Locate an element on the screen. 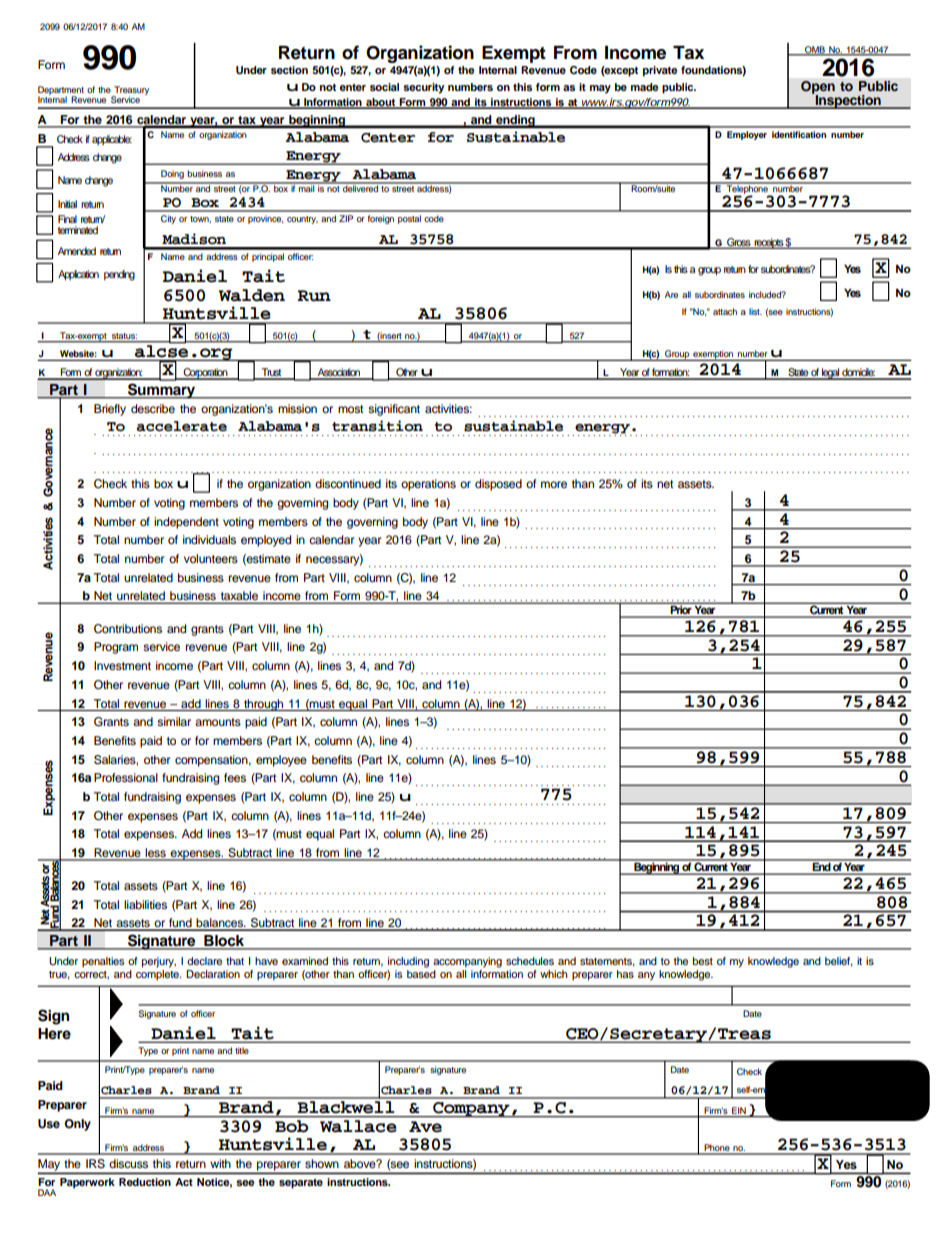  best is located at coordinates (703, 961).
